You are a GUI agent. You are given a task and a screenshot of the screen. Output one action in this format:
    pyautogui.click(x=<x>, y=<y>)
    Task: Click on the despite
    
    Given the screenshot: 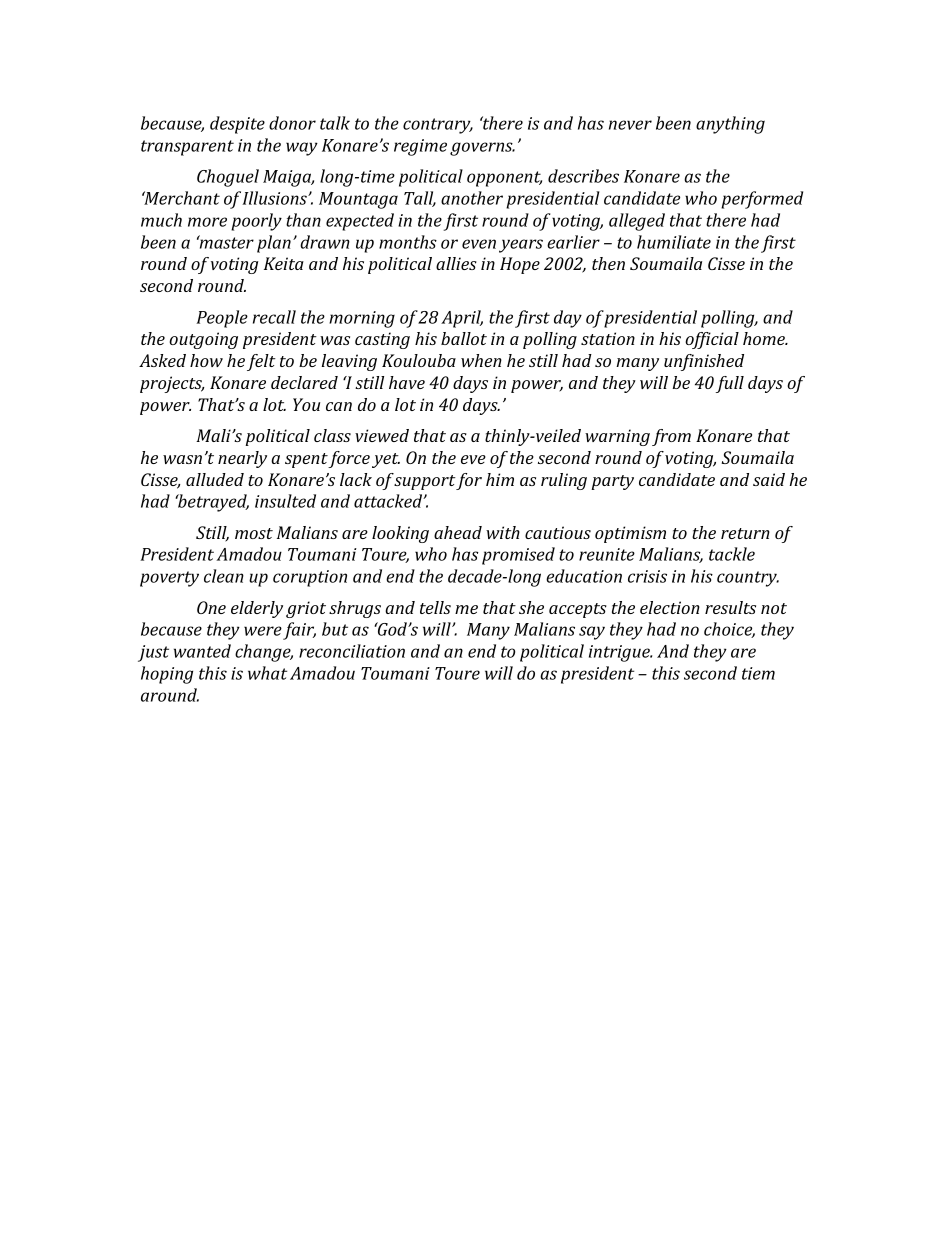 What is the action you would take?
    pyautogui.click(x=237, y=125)
